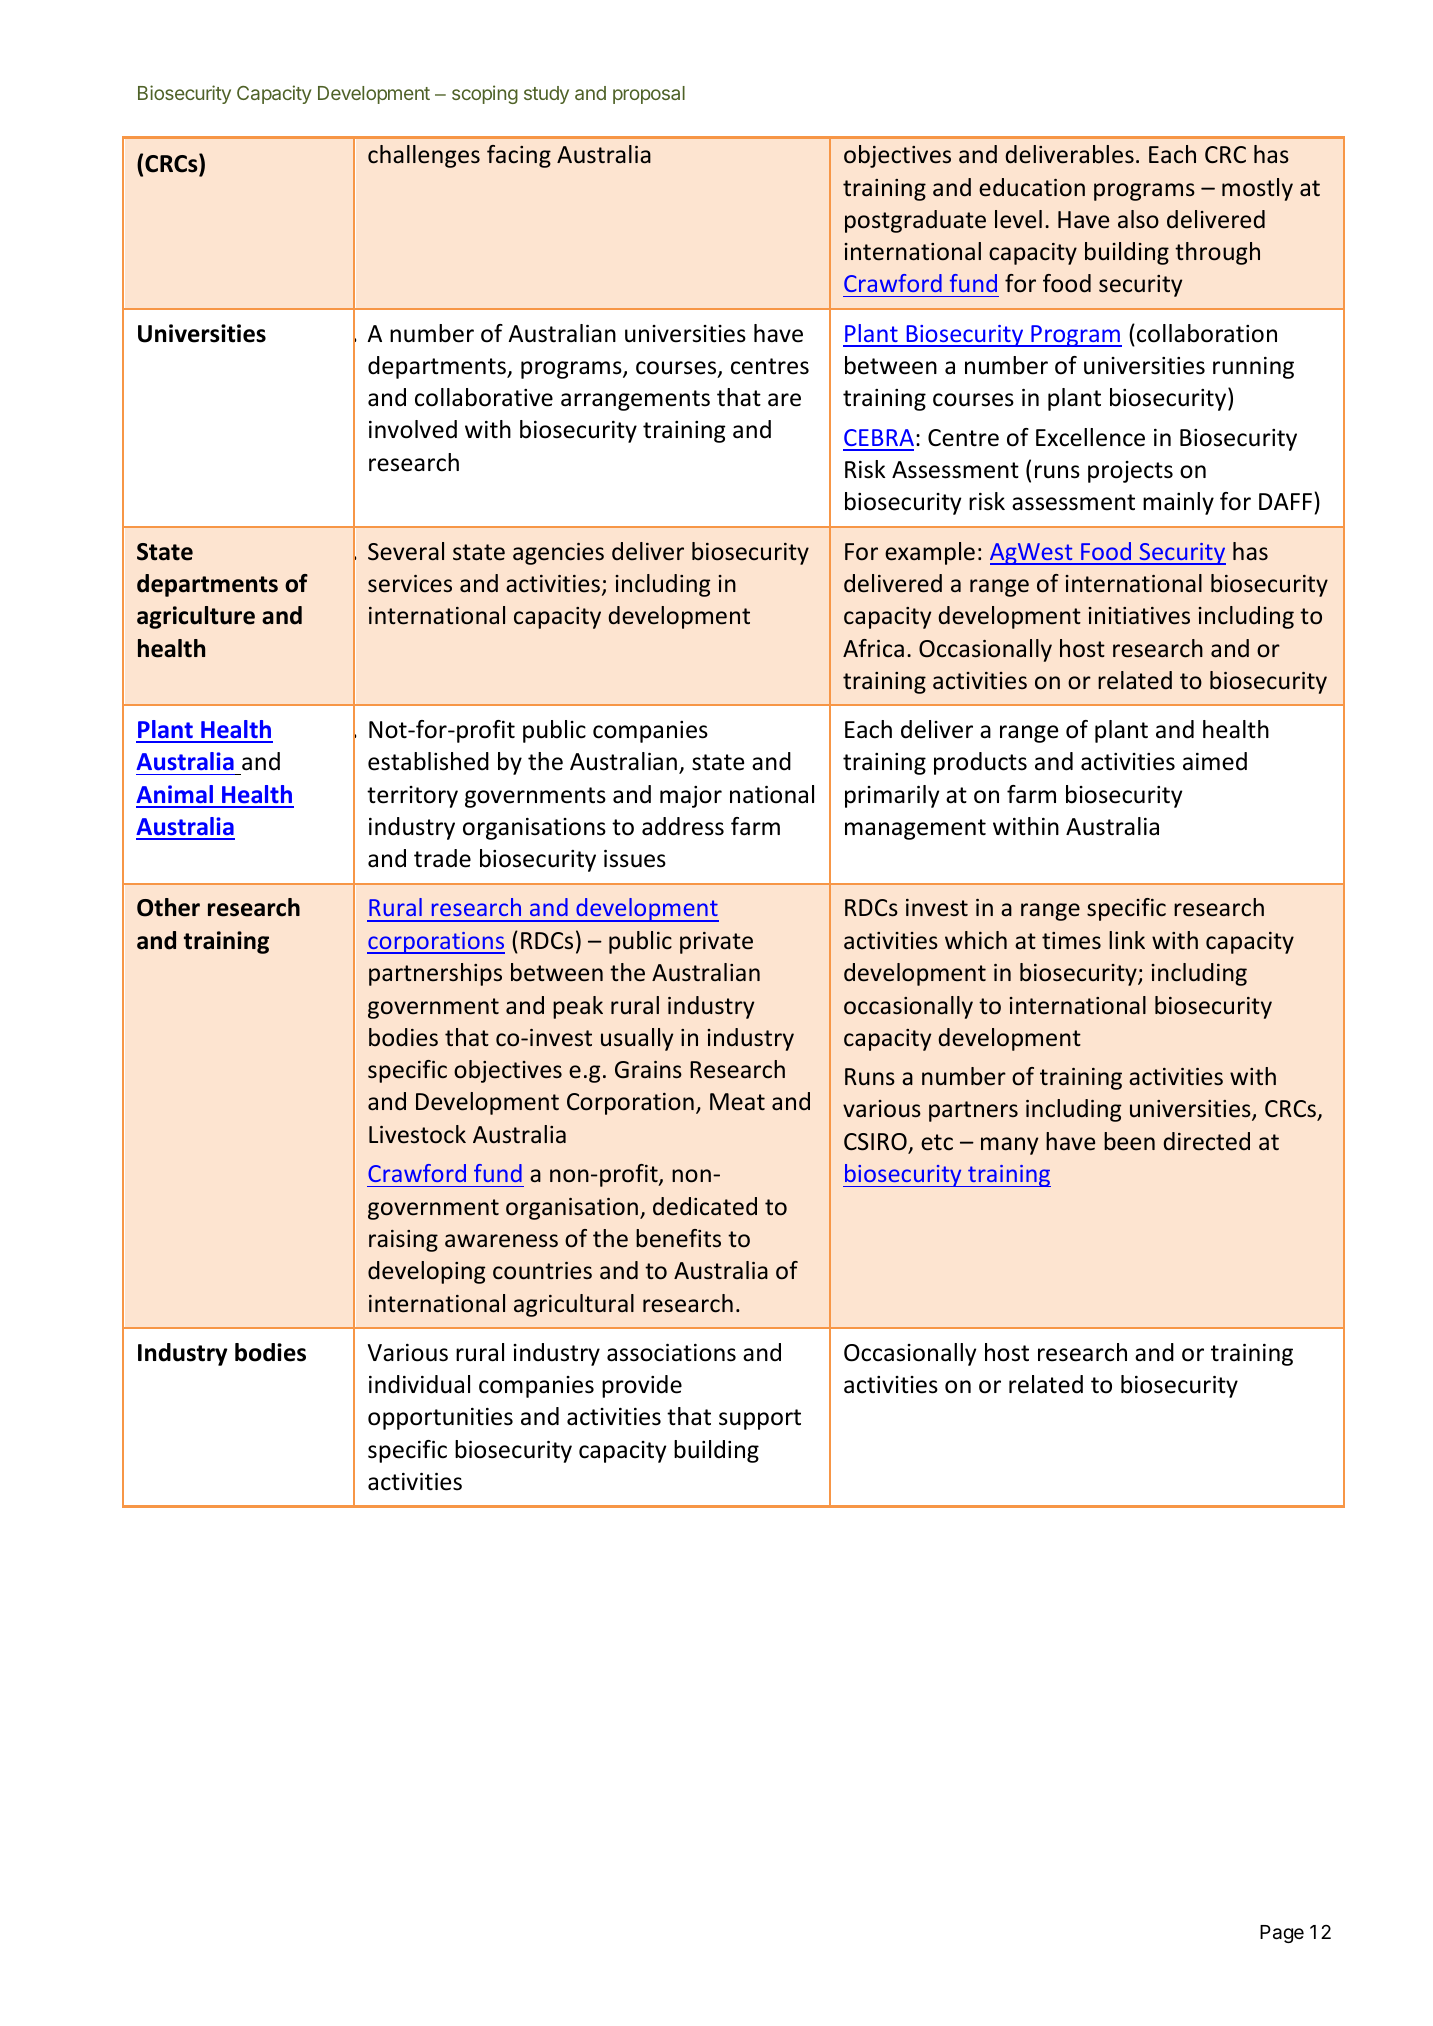 The image size is (1433, 2026). I want to click on link, so click(1127, 940).
